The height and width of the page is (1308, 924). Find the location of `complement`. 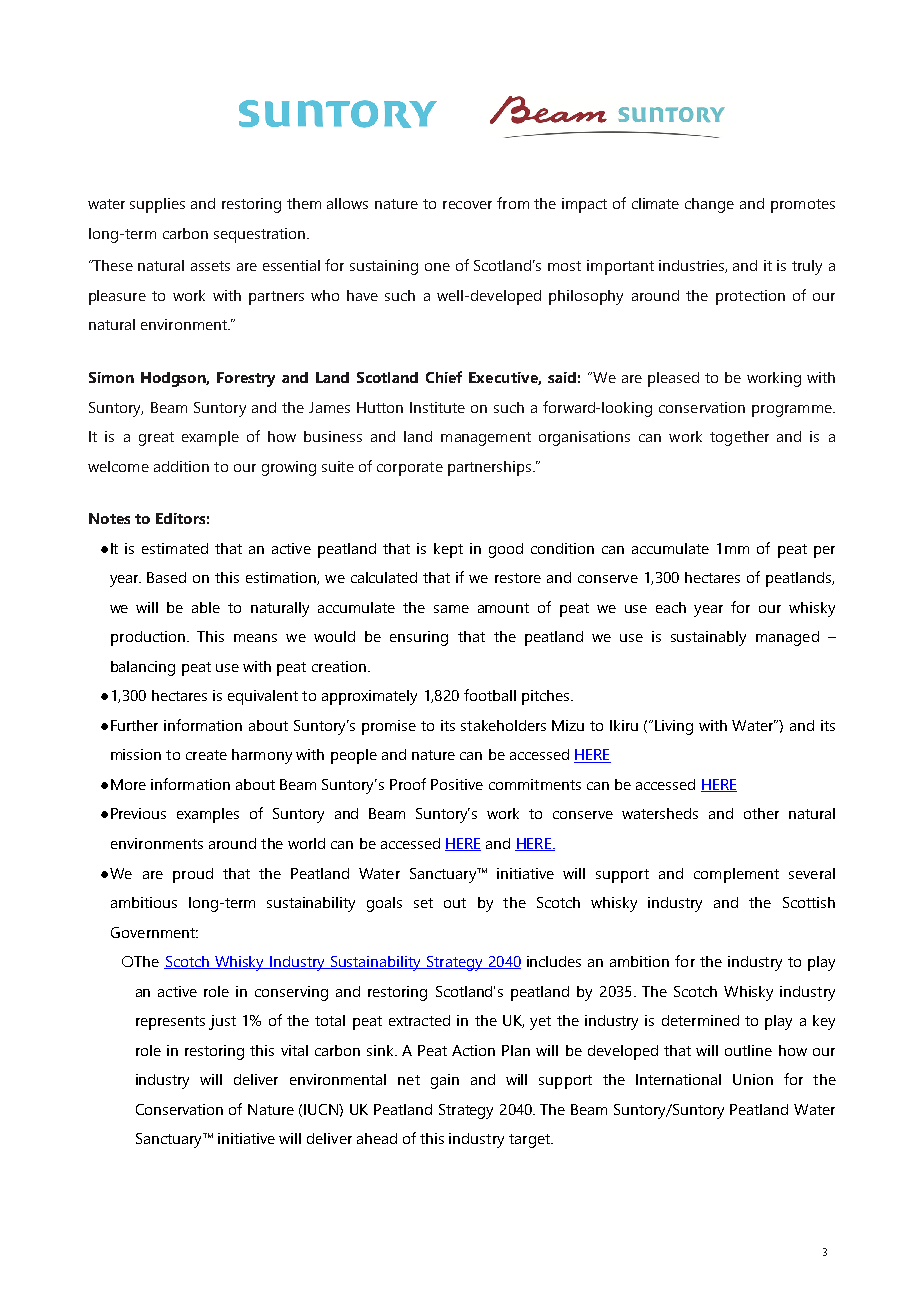

complement is located at coordinates (736, 875).
